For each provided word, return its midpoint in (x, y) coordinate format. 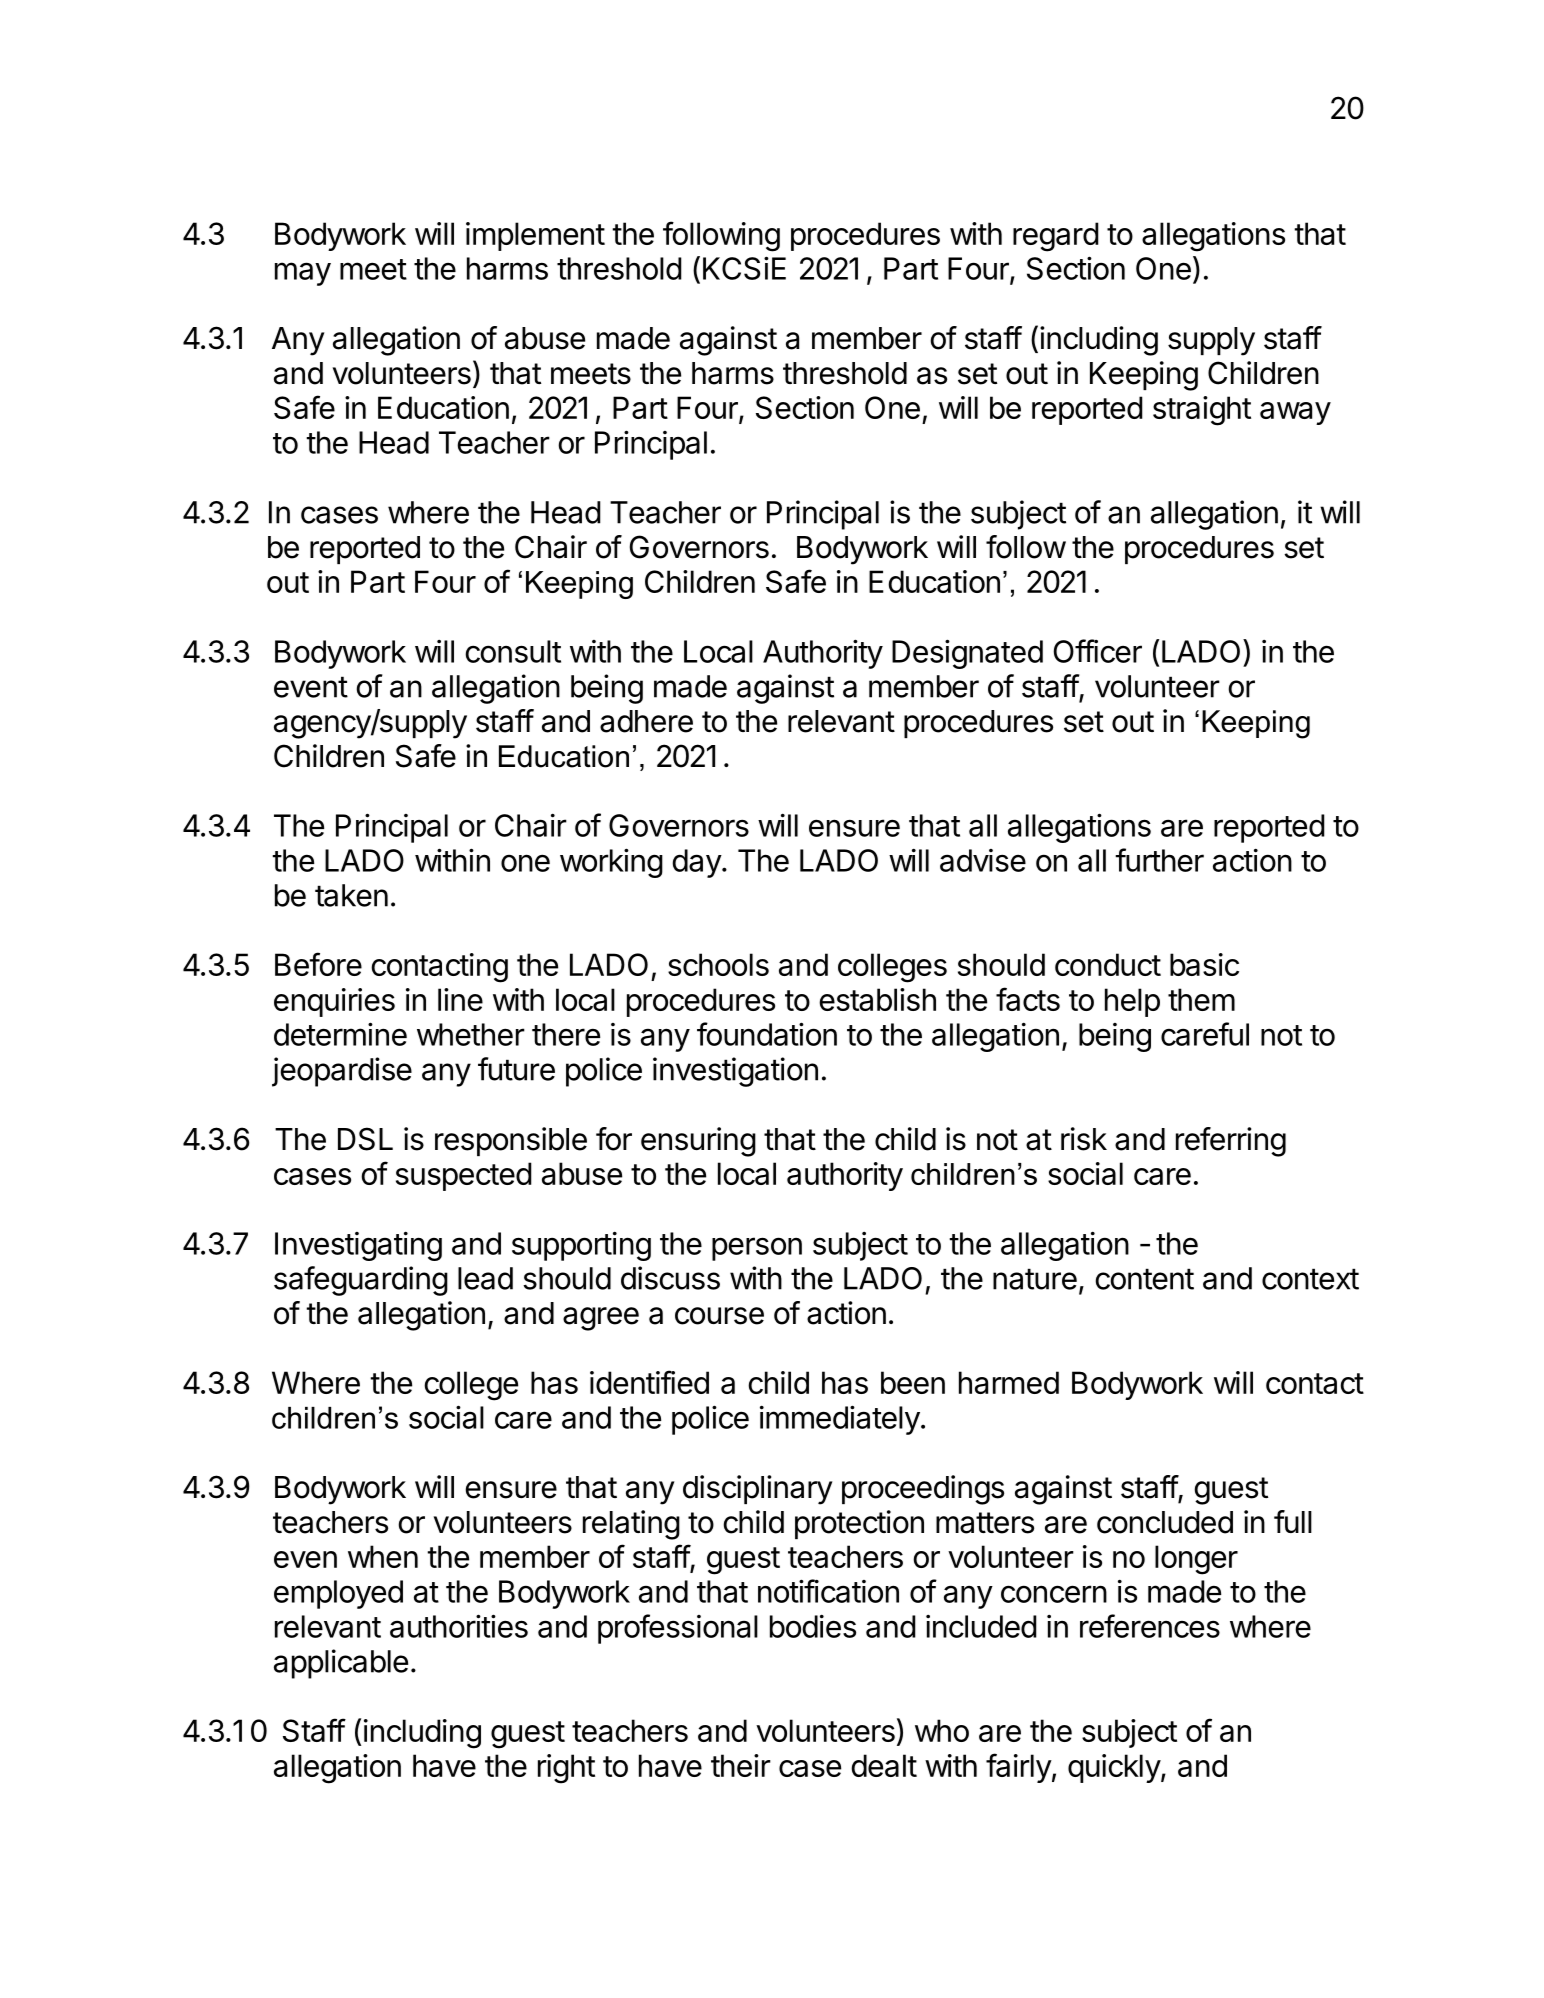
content (1145, 1279)
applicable (341, 1664)
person (757, 1249)
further (1159, 860)
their (741, 1765)
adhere (646, 721)
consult (513, 651)
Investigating (358, 1246)
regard (1056, 237)
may (303, 274)
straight (1202, 411)
